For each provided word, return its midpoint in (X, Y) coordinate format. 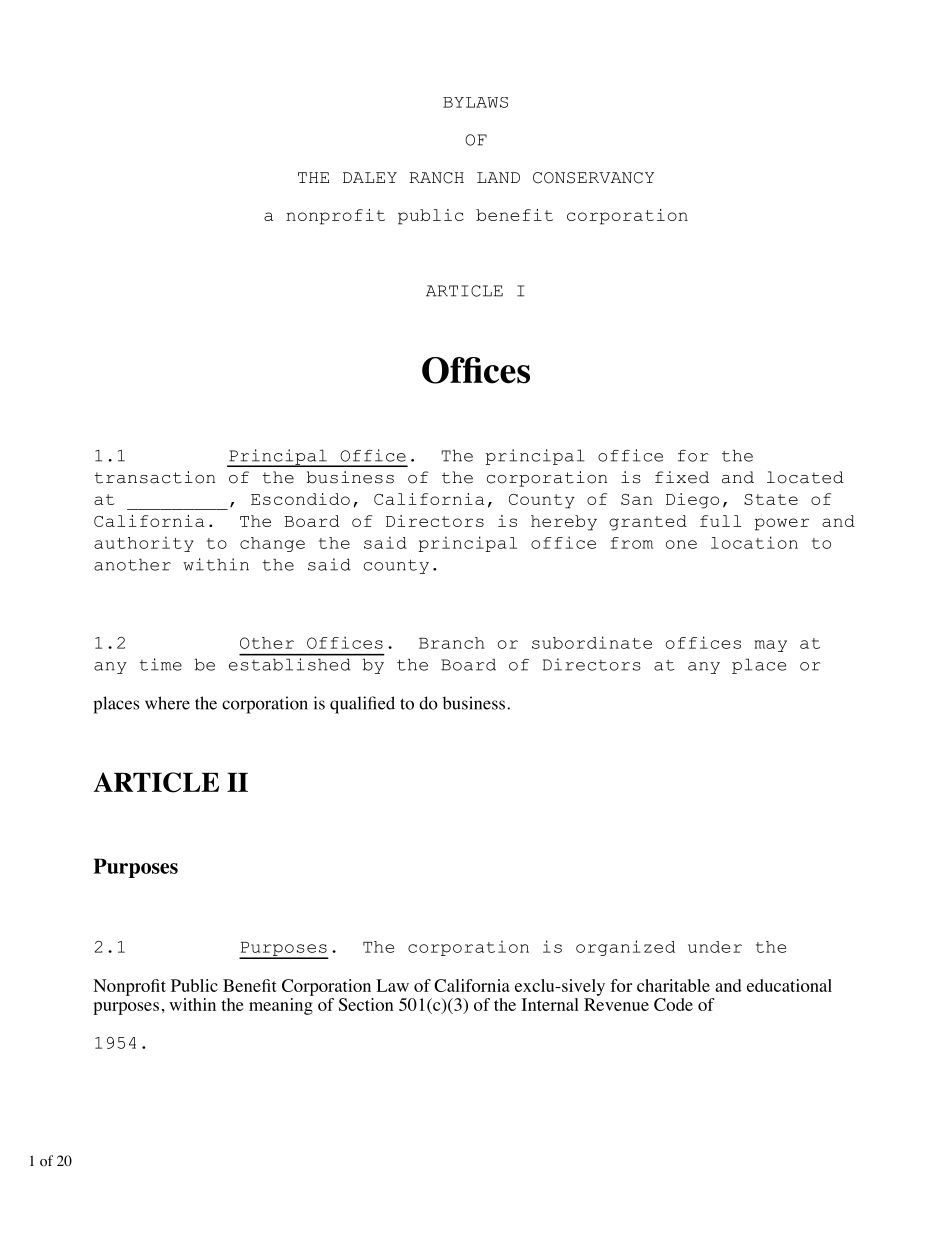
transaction (154, 477)
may (770, 646)
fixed (682, 477)
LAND (498, 177)
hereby (564, 523)
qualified (362, 705)
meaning (281, 1006)
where (167, 703)
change (272, 544)
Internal (550, 1004)
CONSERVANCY (593, 178)
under (715, 947)
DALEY (370, 177)
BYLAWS (475, 102)
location (754, 542)
